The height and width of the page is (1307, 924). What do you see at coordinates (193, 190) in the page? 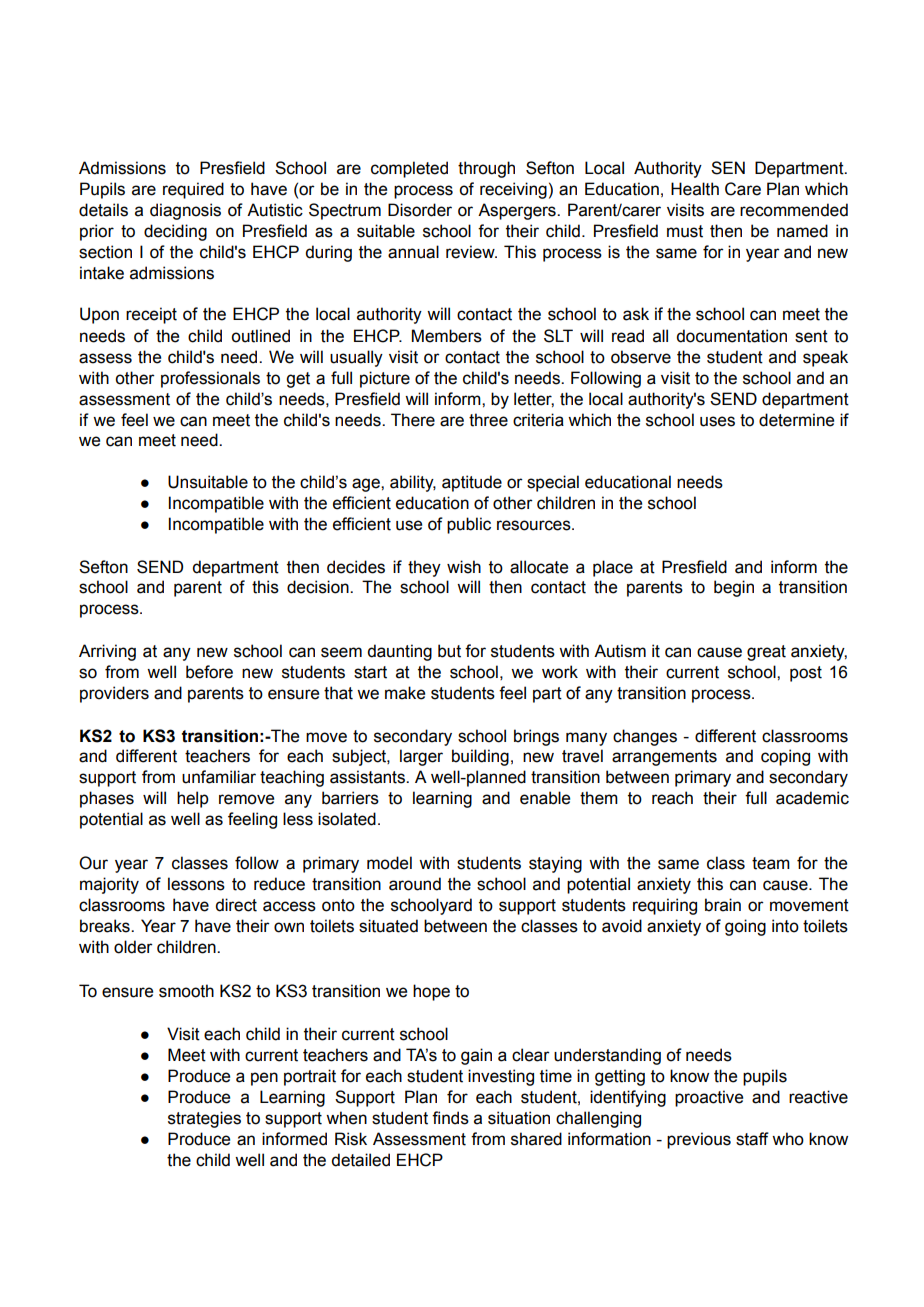
I see `required` at bounding box center [193, 190].
